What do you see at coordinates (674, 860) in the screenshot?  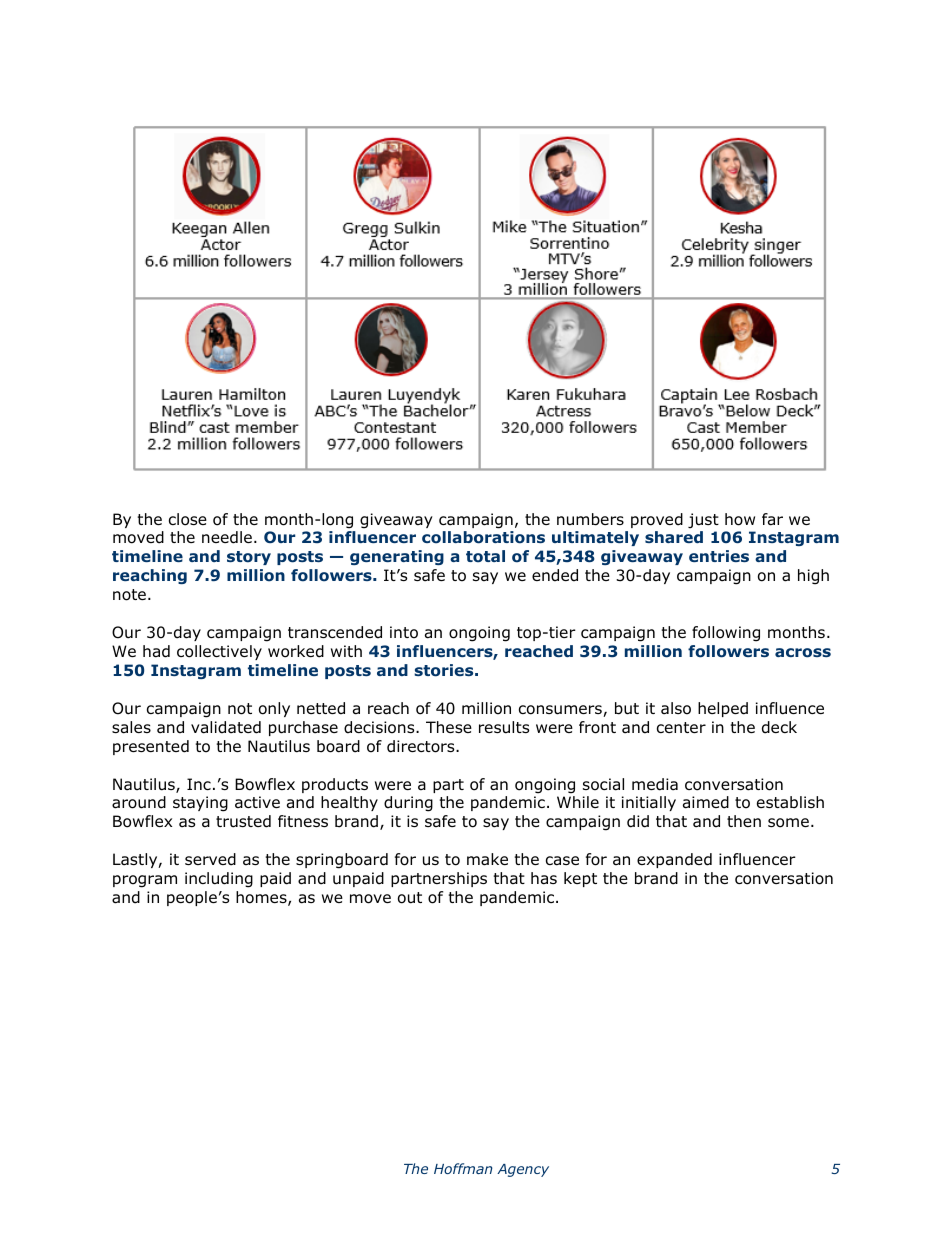 I see `expanded` at bounding box center [674, 860].
